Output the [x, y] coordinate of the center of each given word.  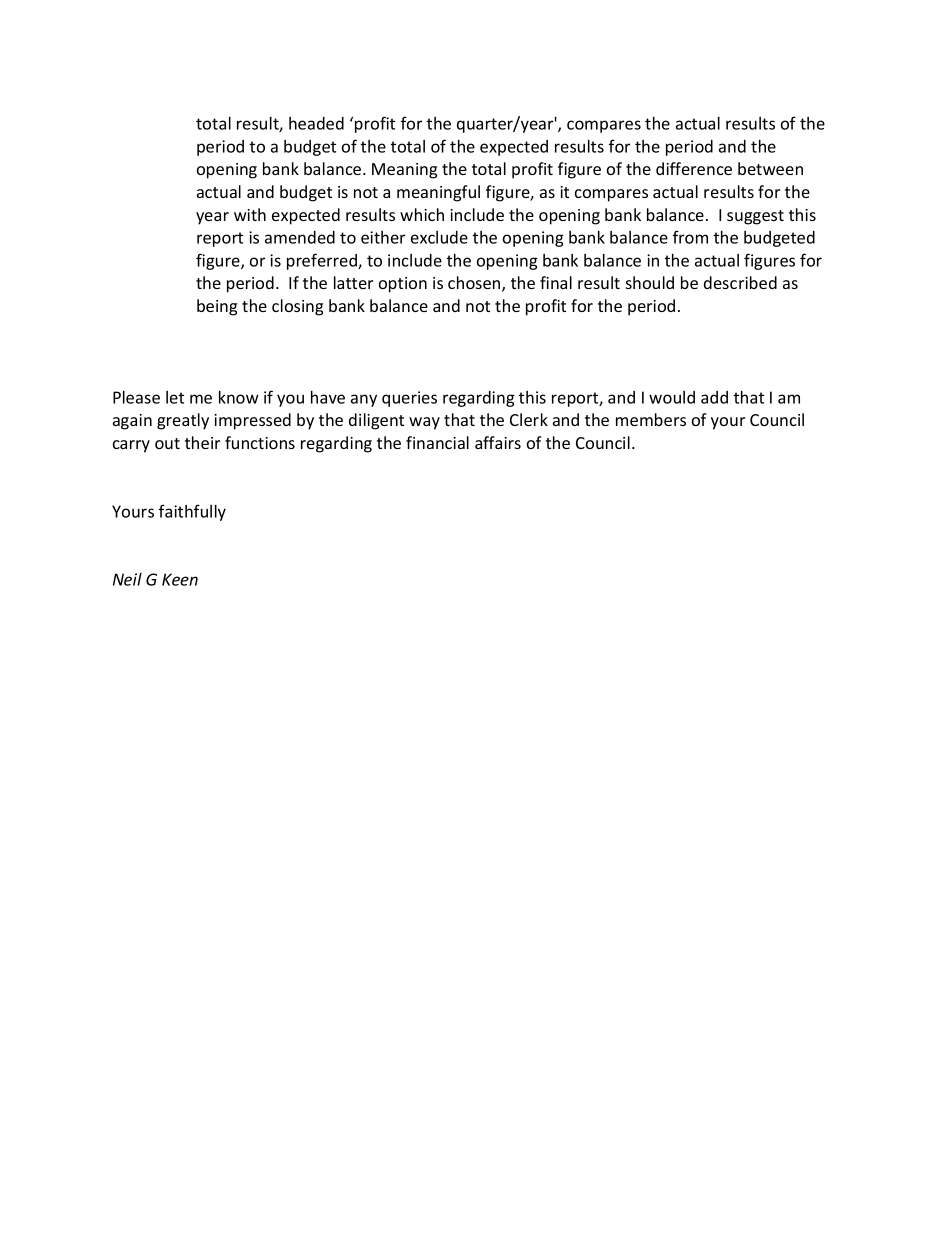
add [714, 397]
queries [409, 399]
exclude [439, 237]
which [422, 214]
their [202, 442]
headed [316, 123]
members [651, 419]
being [217, 307]
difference [694, 168]
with [250, 214]
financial [437, 442]
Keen [180, 579]
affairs [498, 442]
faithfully [192, 512]
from [690, 237]
